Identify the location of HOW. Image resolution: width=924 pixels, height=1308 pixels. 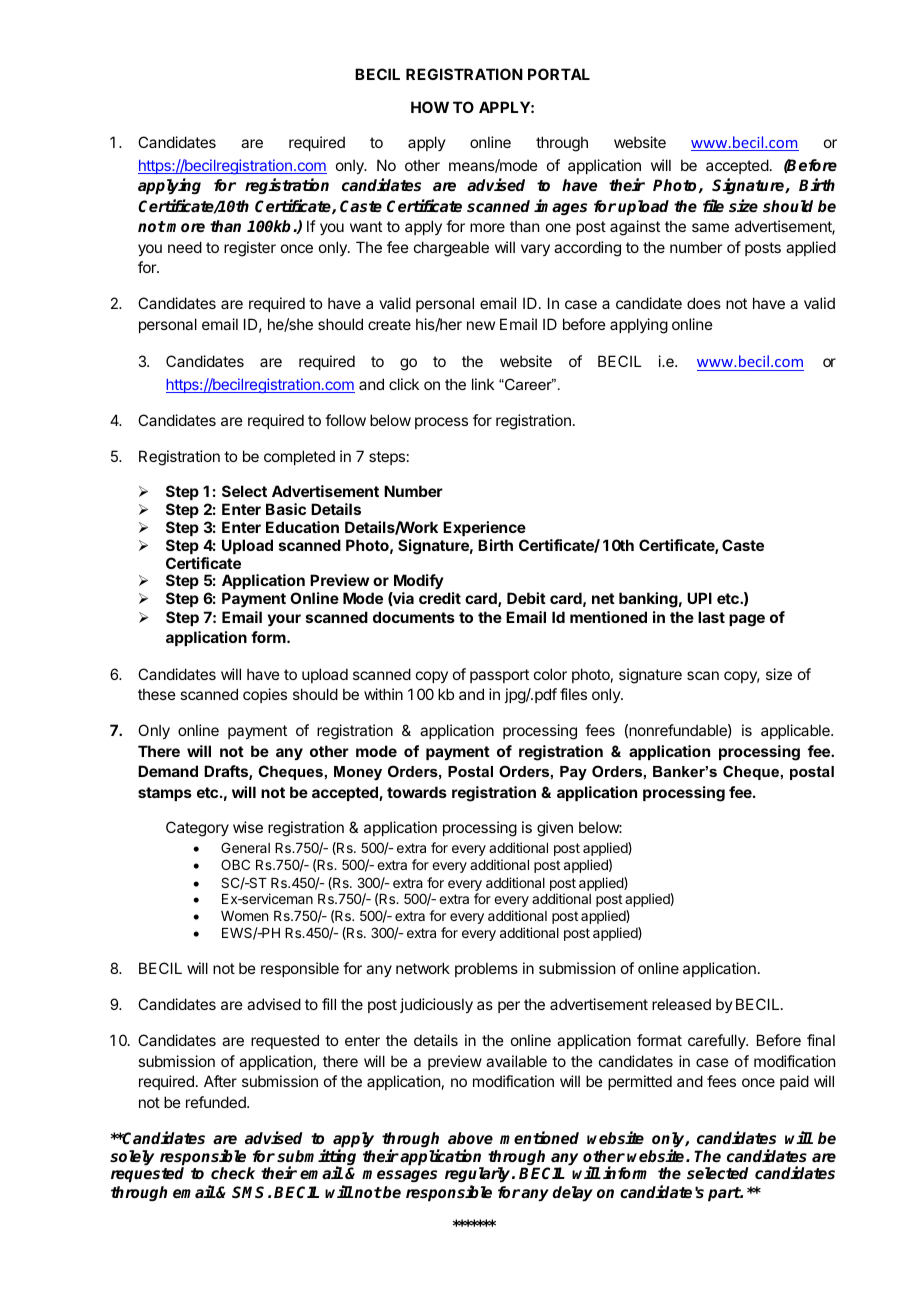
(430, 107).
